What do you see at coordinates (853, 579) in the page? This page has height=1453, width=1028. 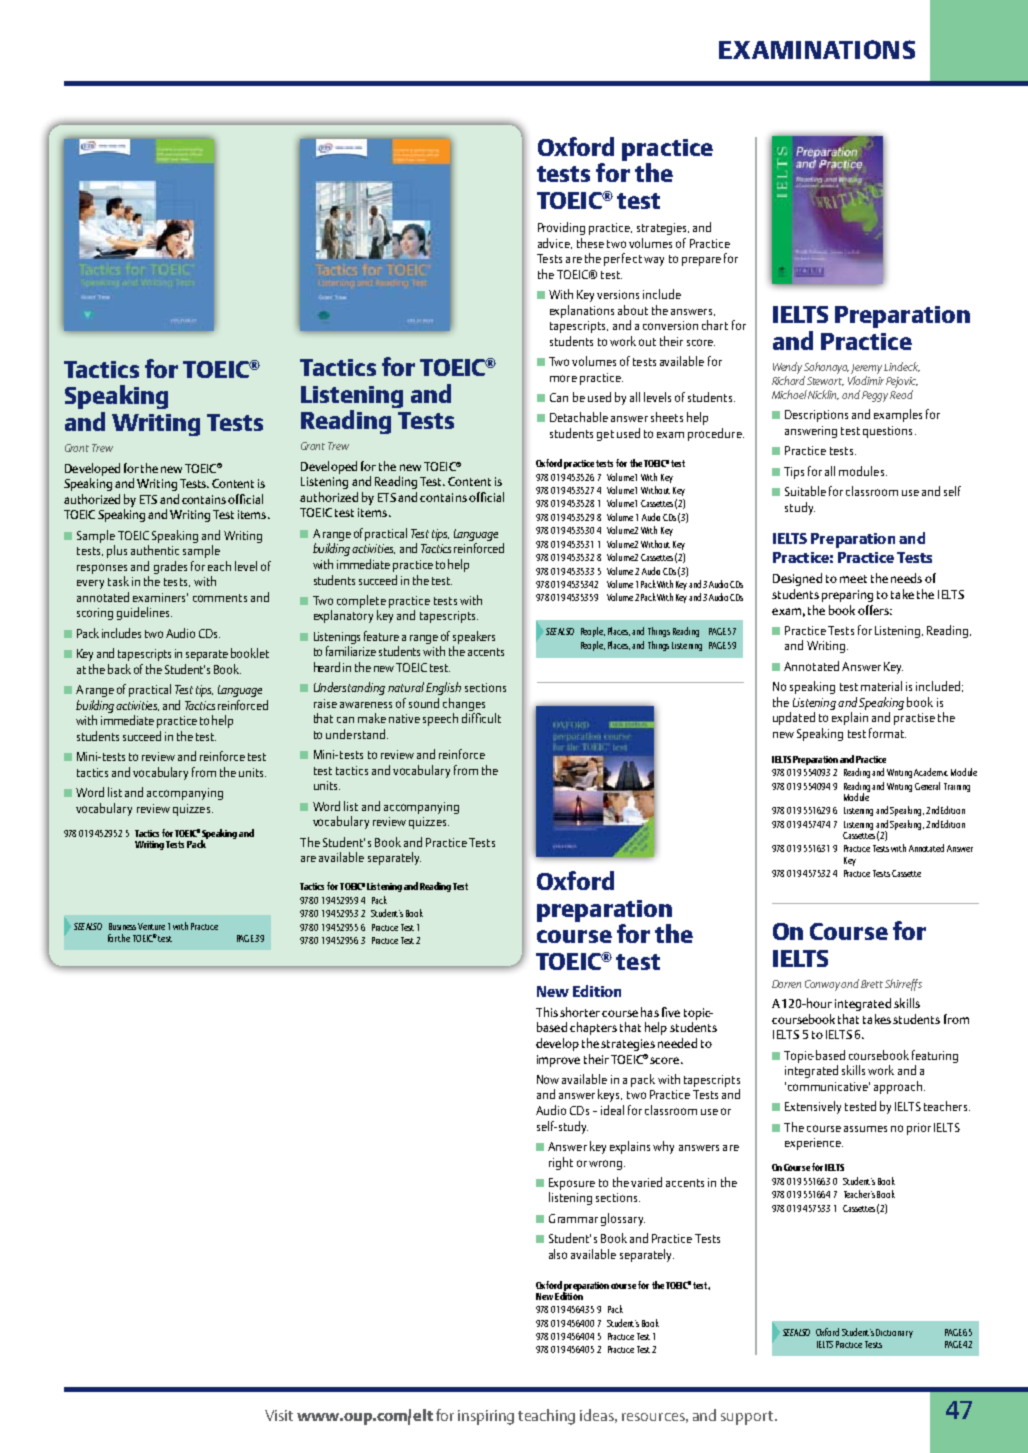 I see `meet` at bounding box center [853, 579].
